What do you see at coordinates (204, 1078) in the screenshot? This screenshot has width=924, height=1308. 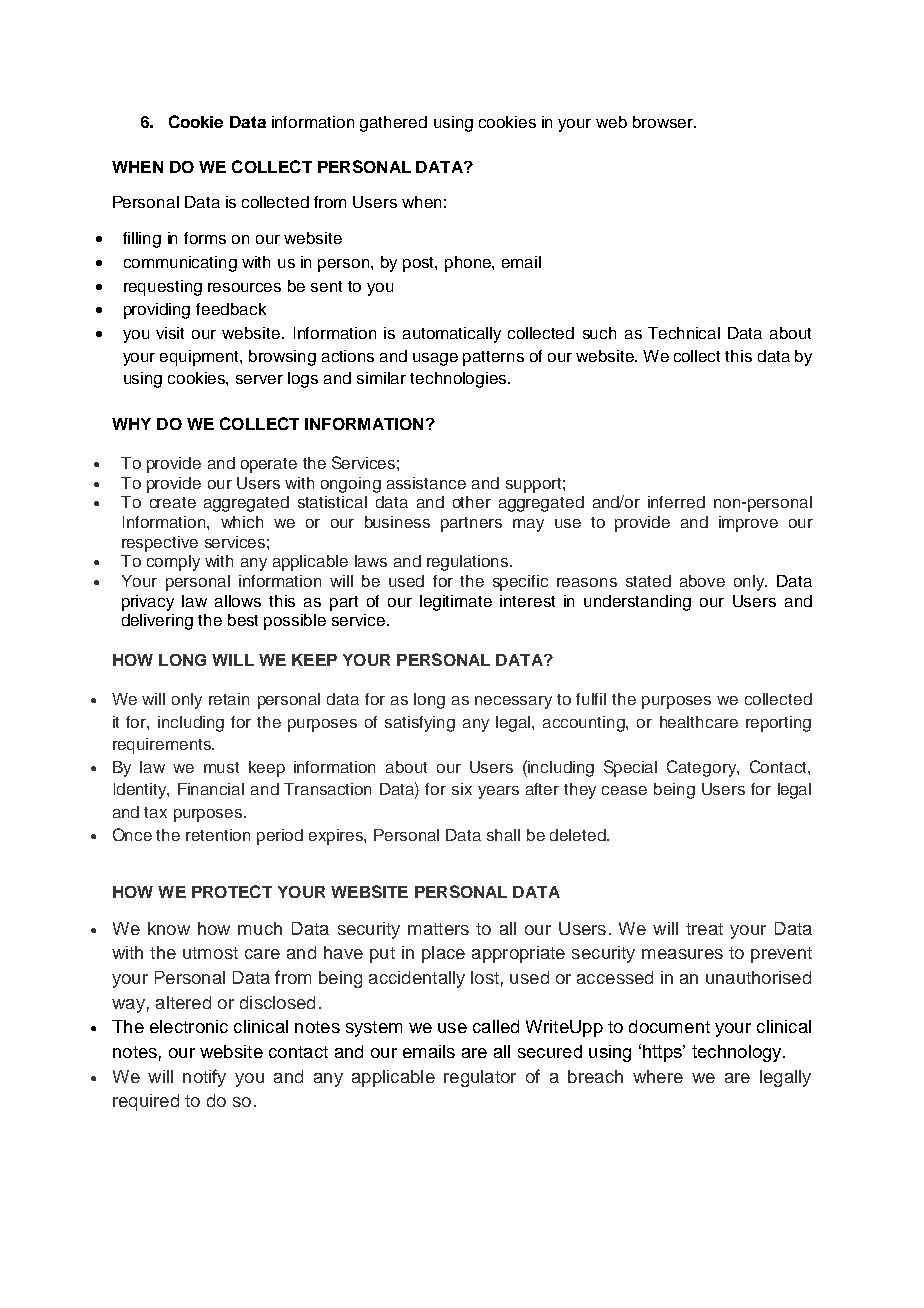 I see `notify` at bounding box center [204, 1078].
